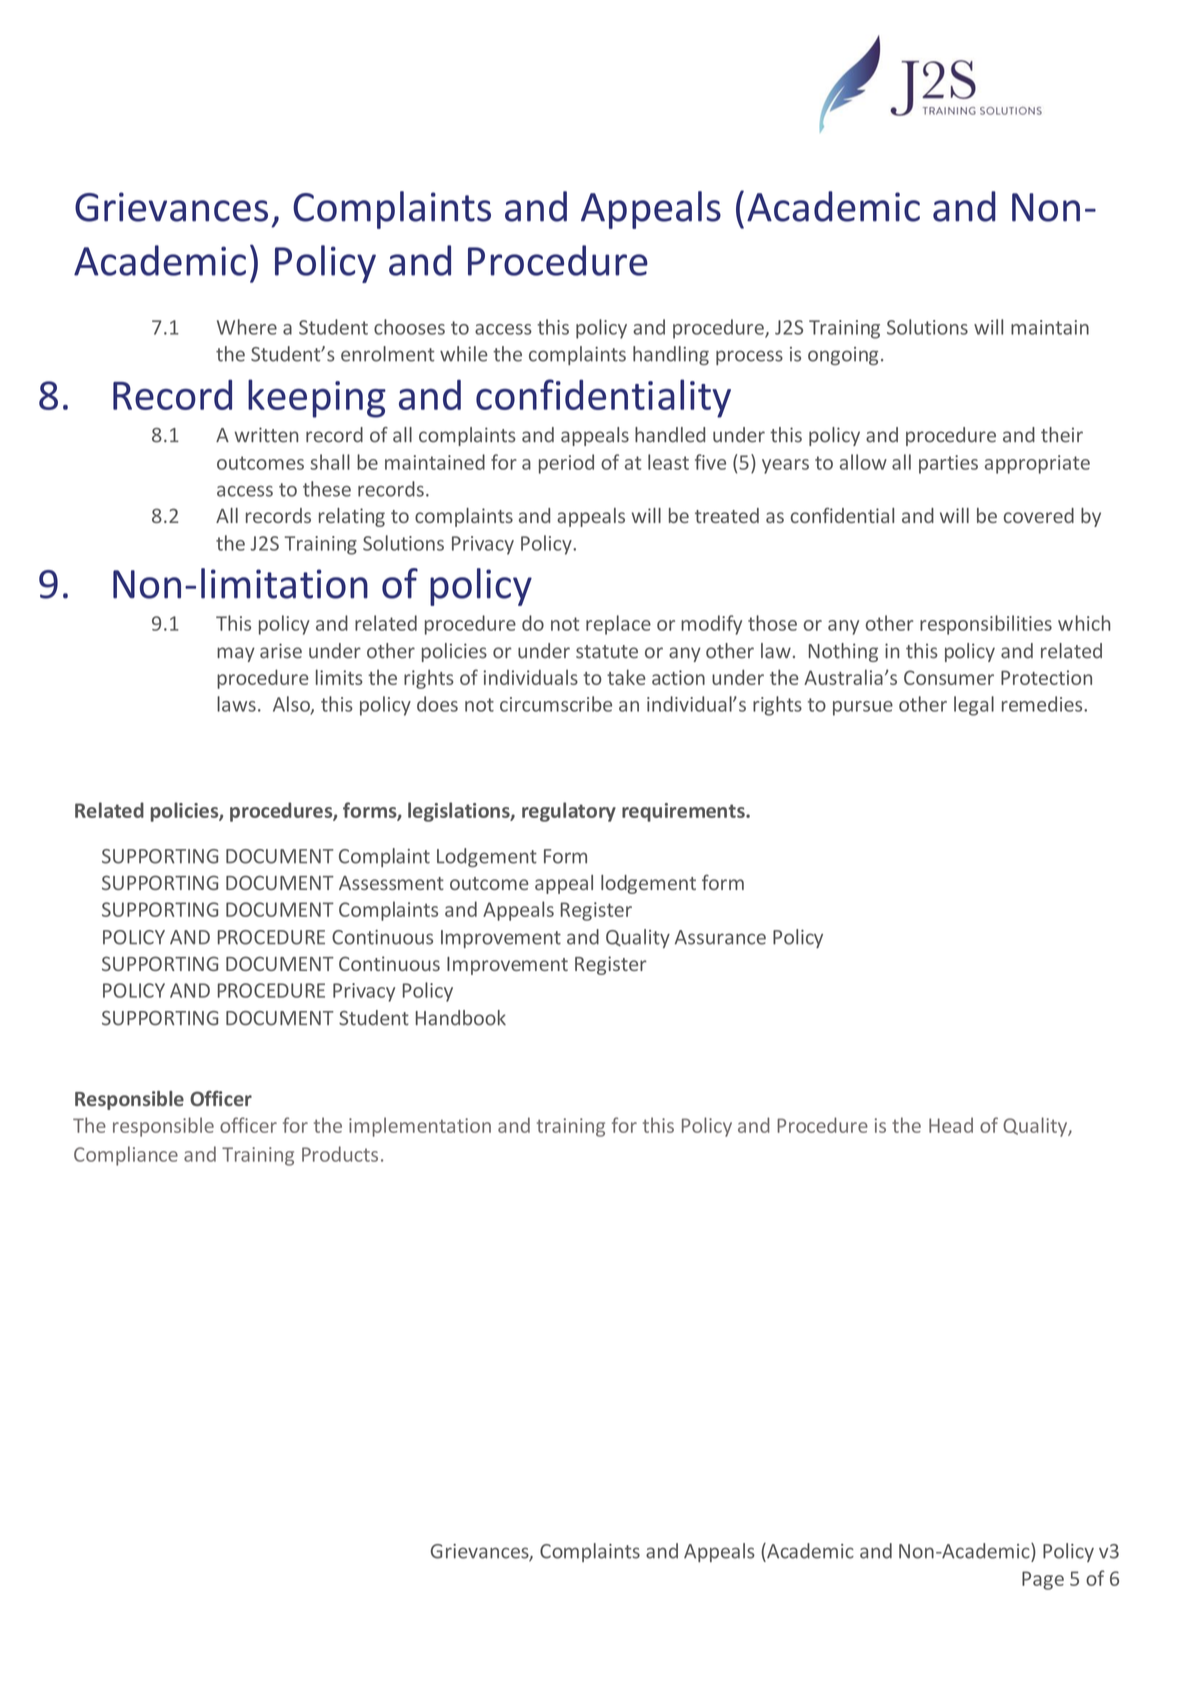  I want to click on handling, so click(671, 355).
